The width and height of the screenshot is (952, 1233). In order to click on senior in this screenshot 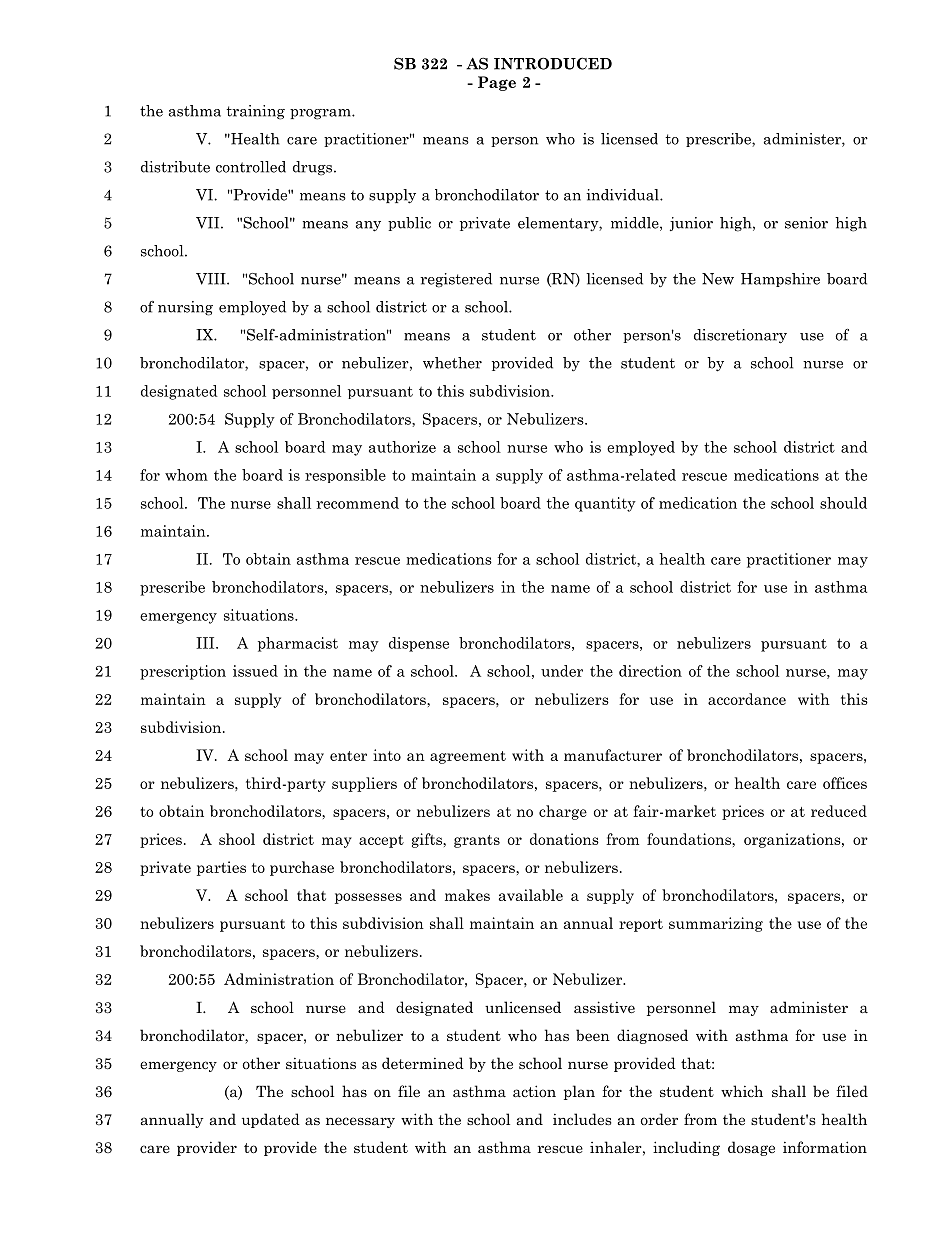, I will do `click(806, 223)`.
